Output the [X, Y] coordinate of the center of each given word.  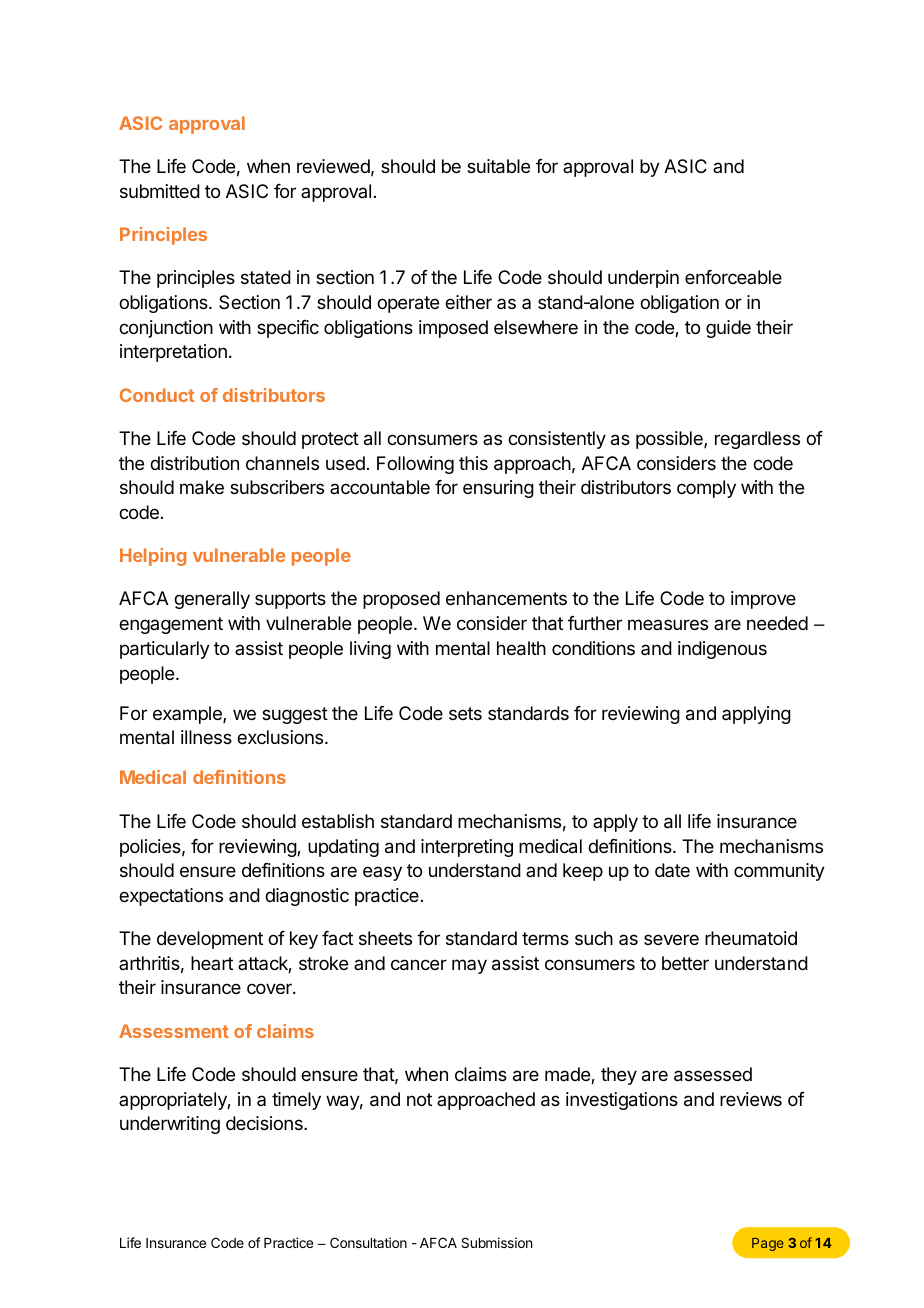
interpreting [467, 848]
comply [706, 489]
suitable [498, 166]
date [672, 870]
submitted [160, 191]
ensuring [498, 489]
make [202, 487]
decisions [265, 1123]
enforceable [733, 277]
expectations [171, 897]
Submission [496, 1242]
